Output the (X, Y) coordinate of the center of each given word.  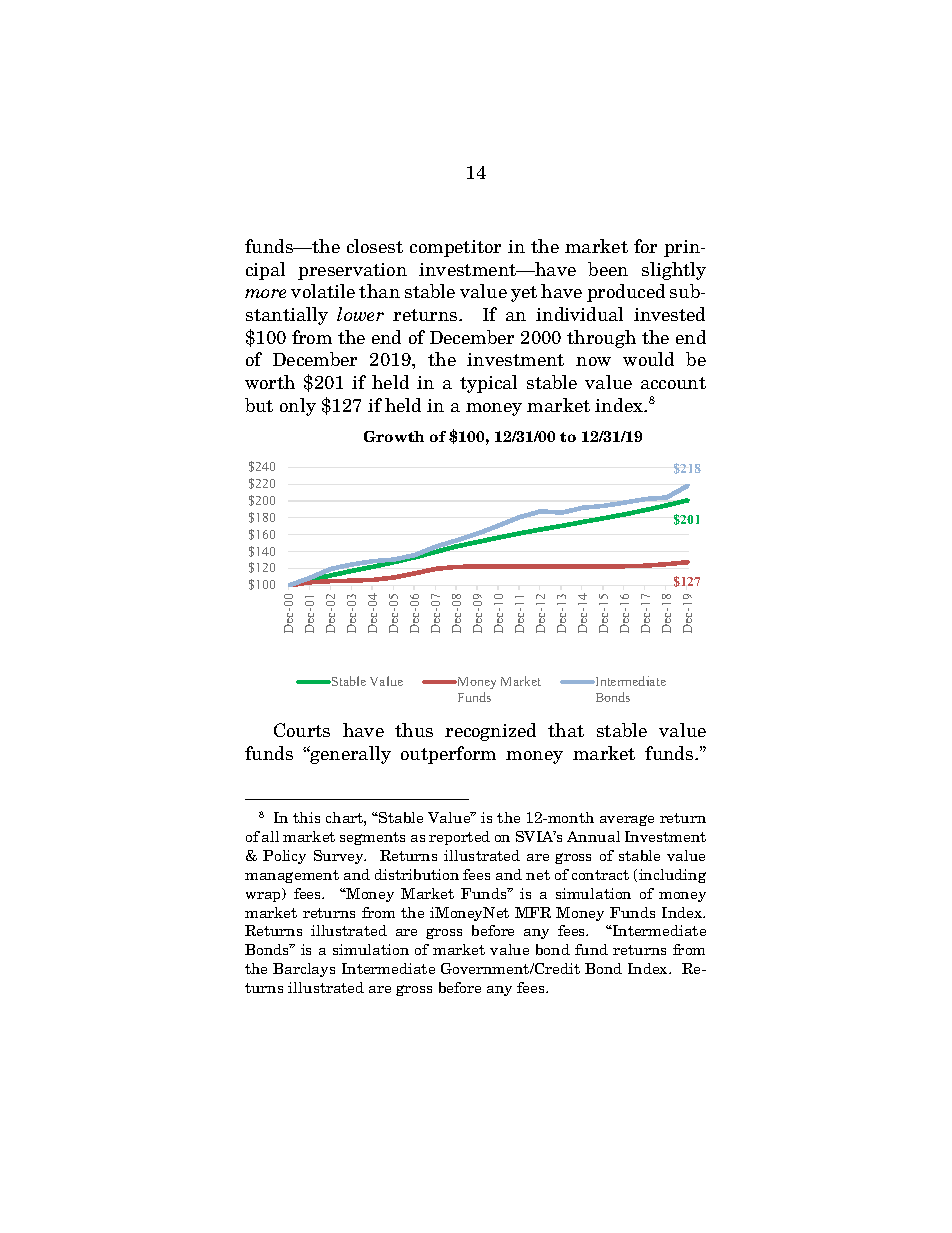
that (566, 730)
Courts (302, 730)
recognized (490, 732)
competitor (455, 248)
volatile (323, 291)
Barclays (304, 970)
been (608, 269)
